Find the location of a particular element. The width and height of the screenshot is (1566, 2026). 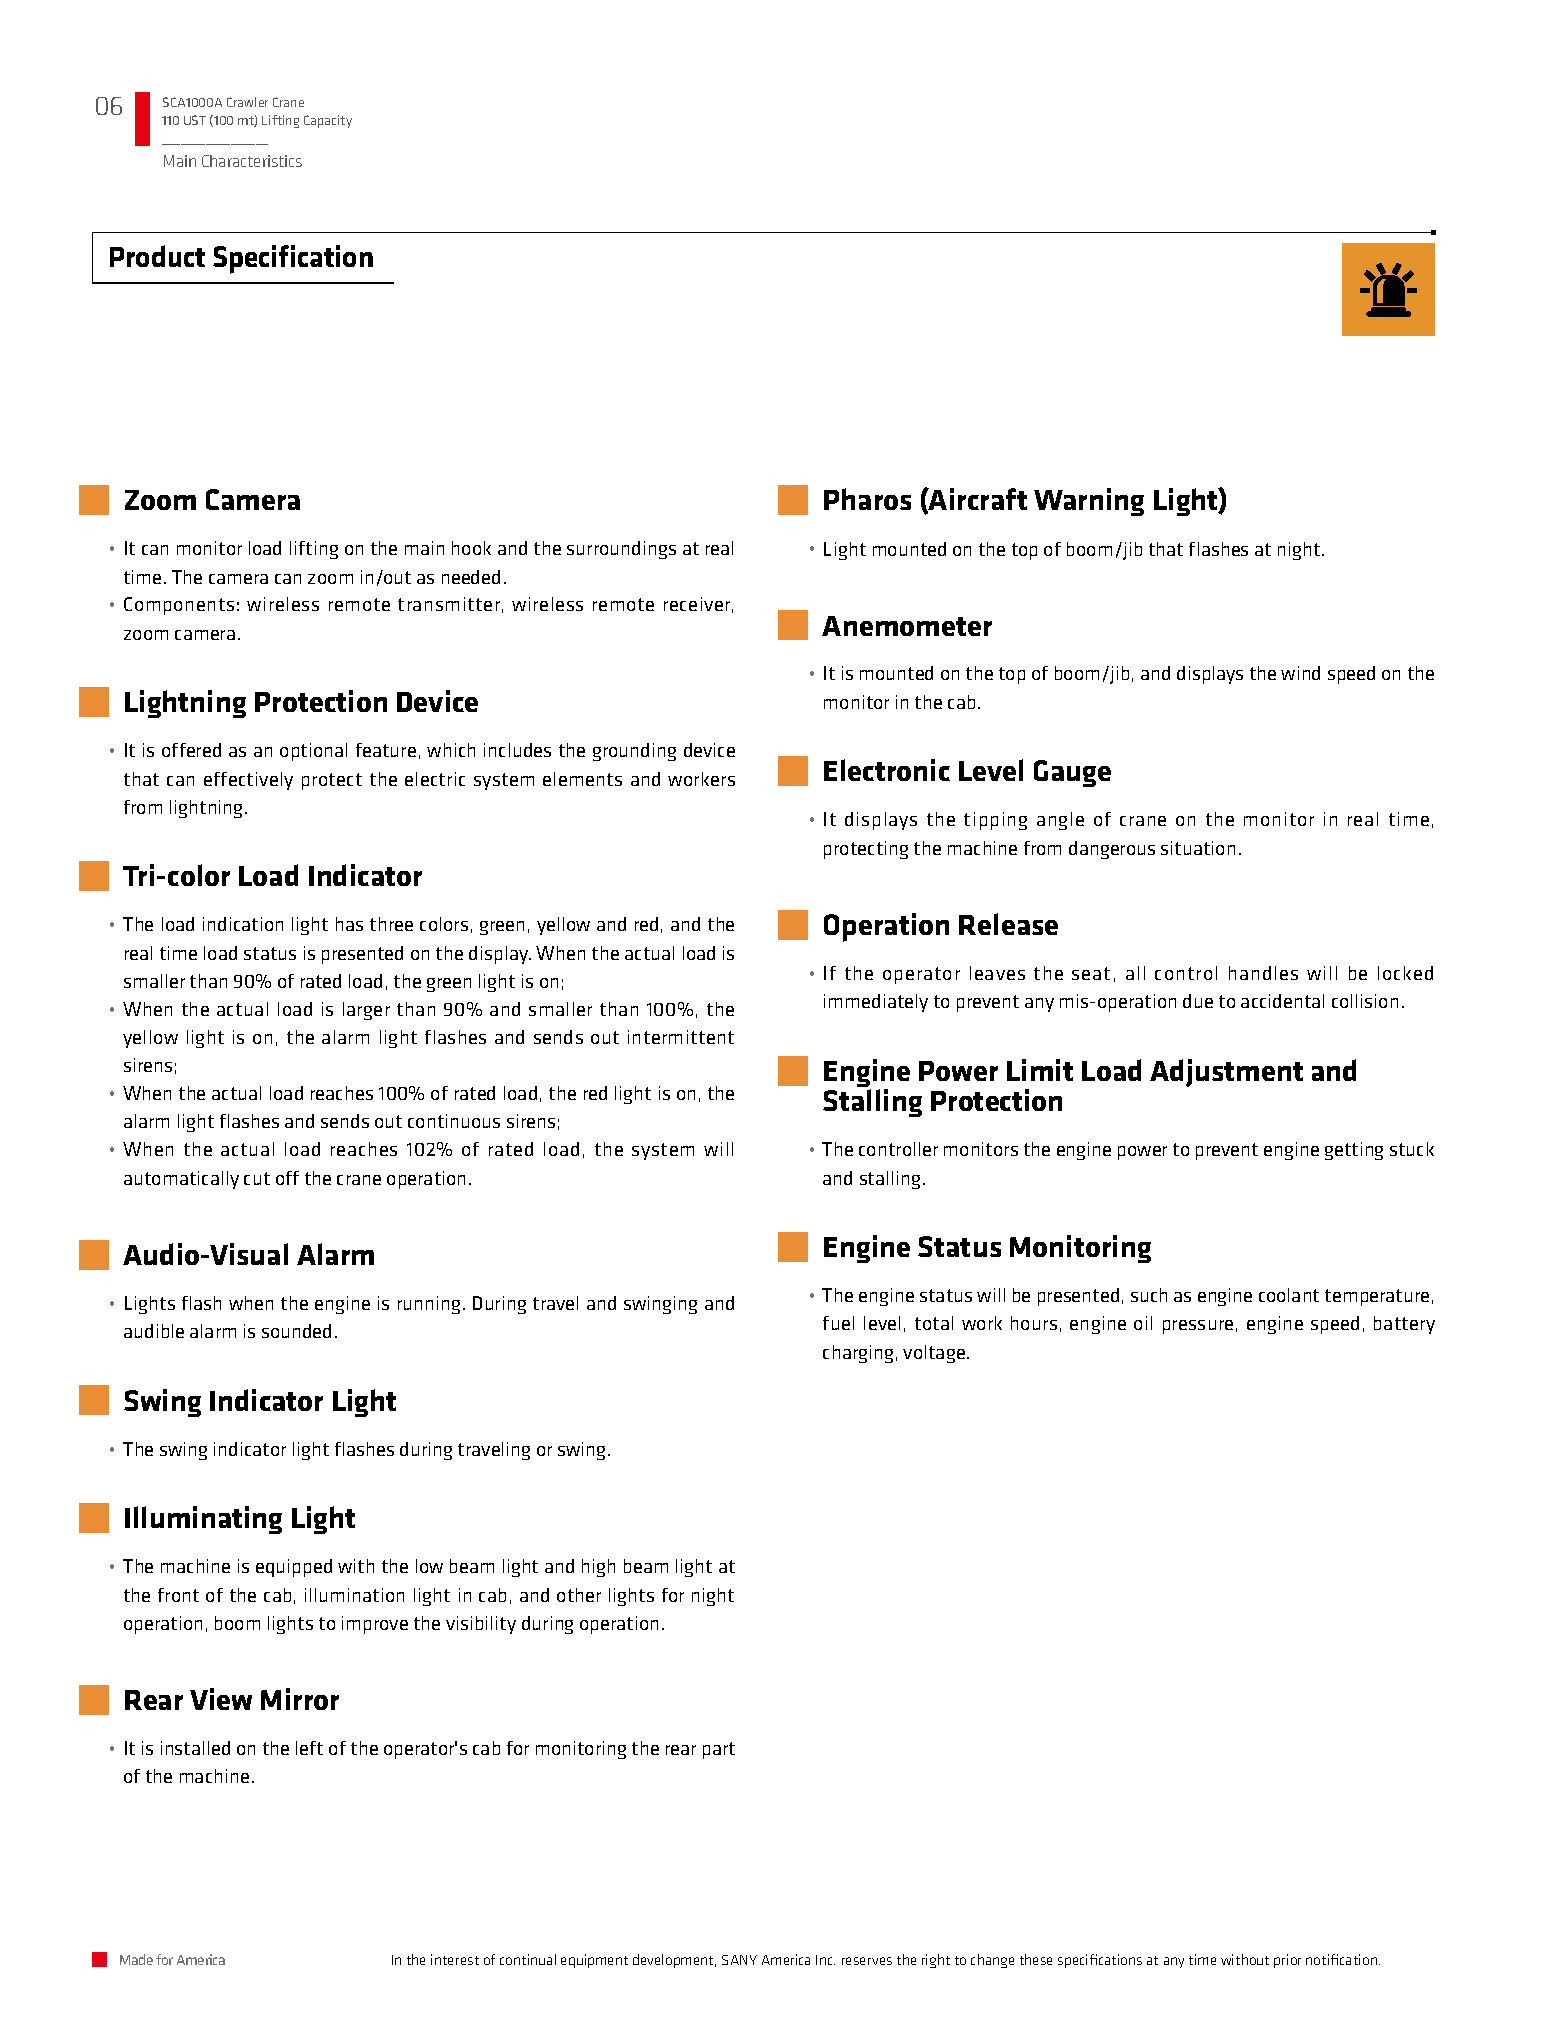

cut is located at coordinates (257, 1178).
